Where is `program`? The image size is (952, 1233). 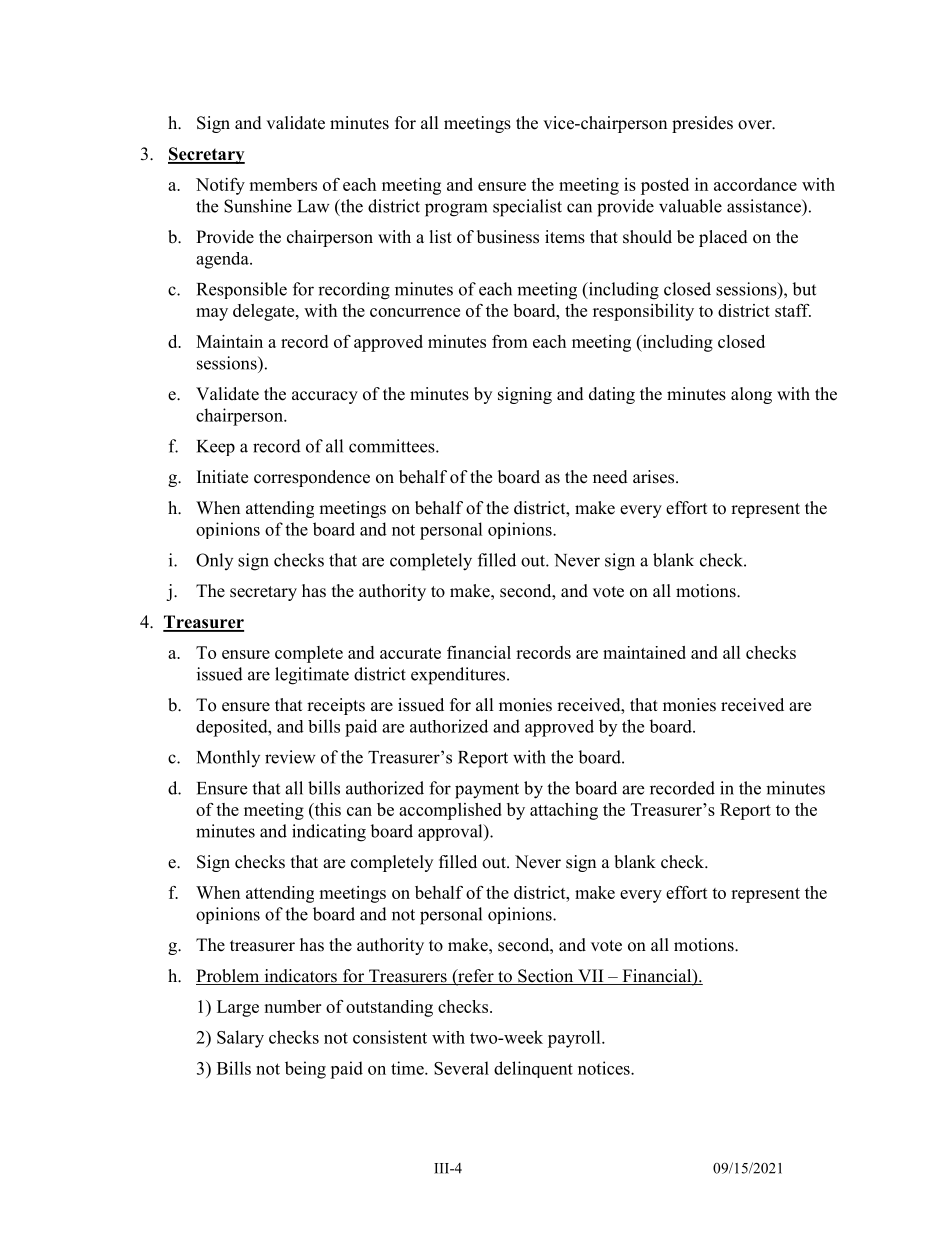
program is located at coordinates (456, 210).
